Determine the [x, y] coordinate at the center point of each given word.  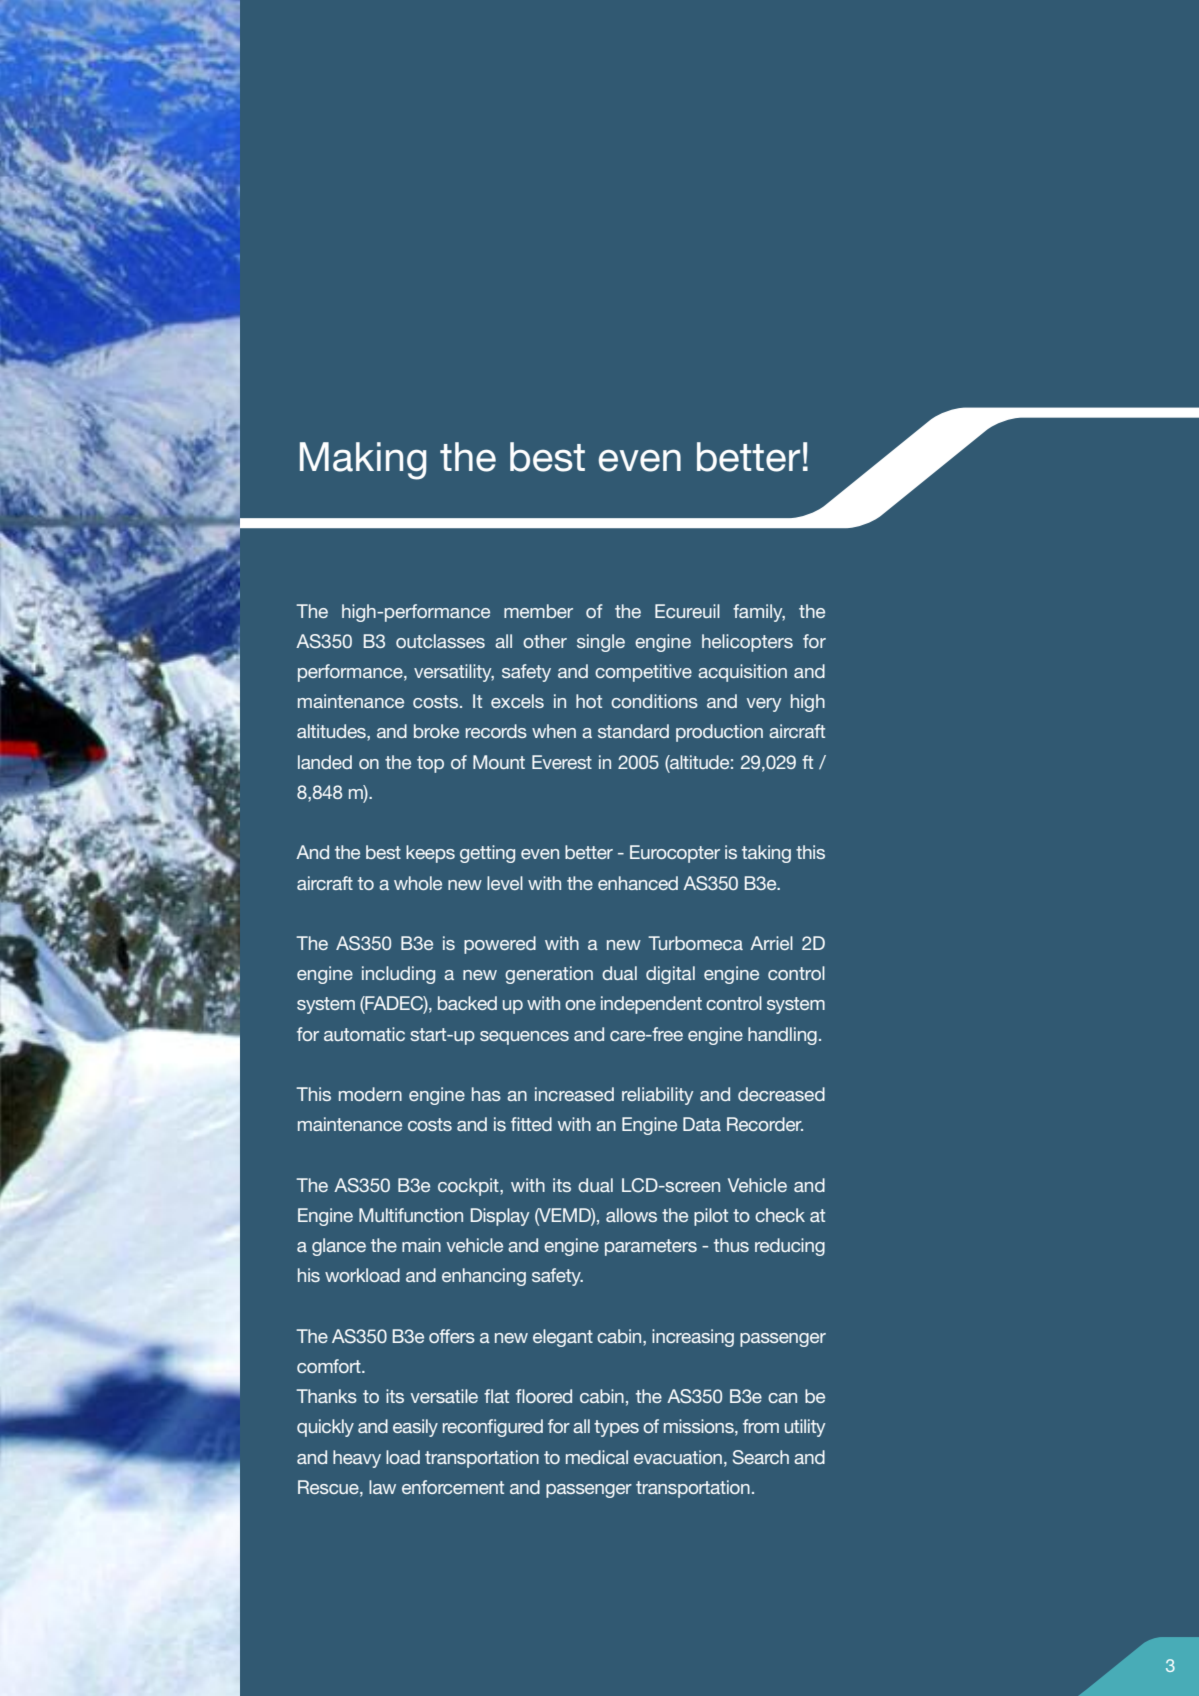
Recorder [765, 1124]
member [538, 611]
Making [363, 461]
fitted [531, 1124]
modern [370, 1094]
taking [766, 854]
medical [597, 1457]
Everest [562, 762]
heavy [357, 1459]
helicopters [747, 643]
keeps [430, 854]
